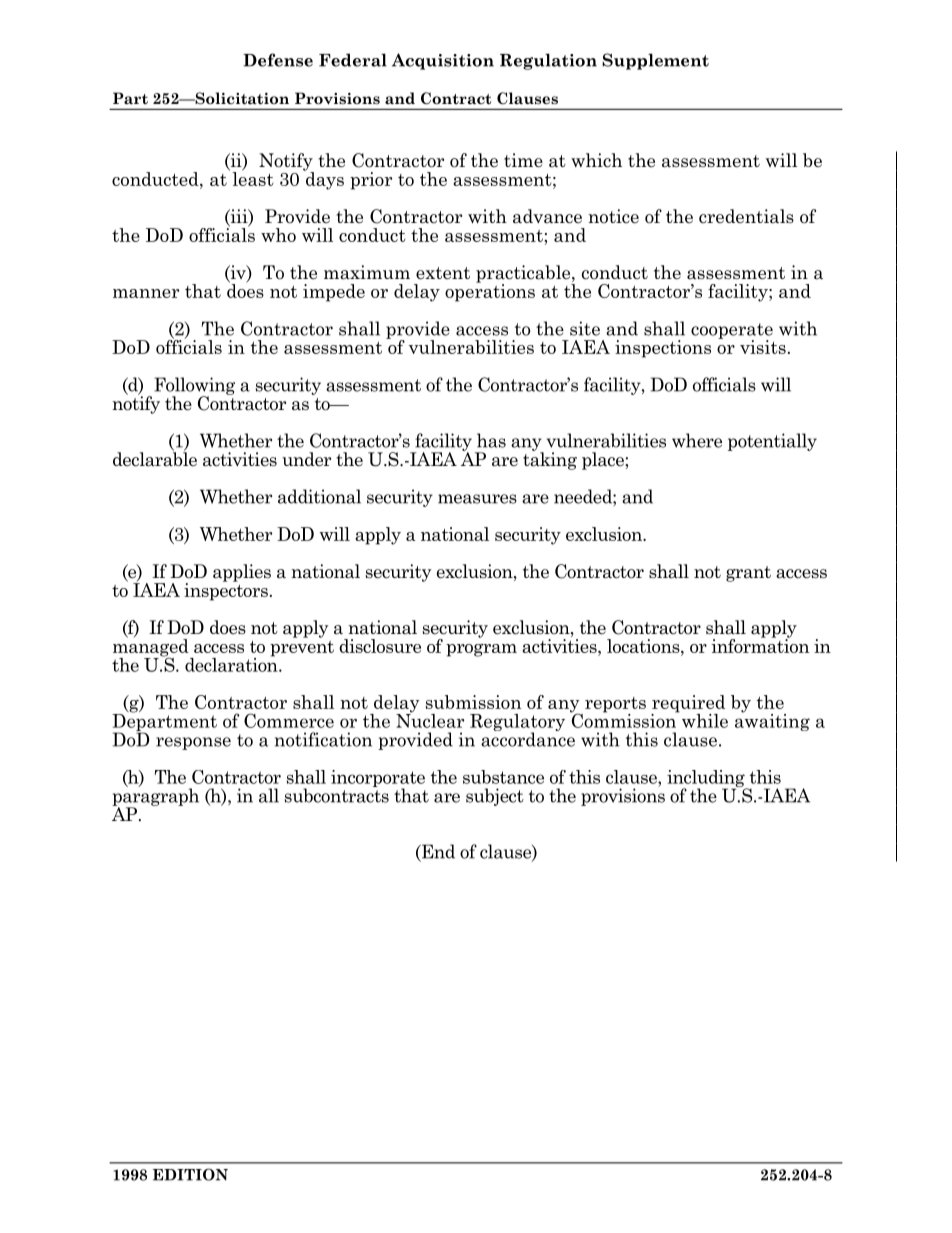  What do you see at coordinates (481, 650) in the page?
I see `program` at bounding box center [481, 650].
